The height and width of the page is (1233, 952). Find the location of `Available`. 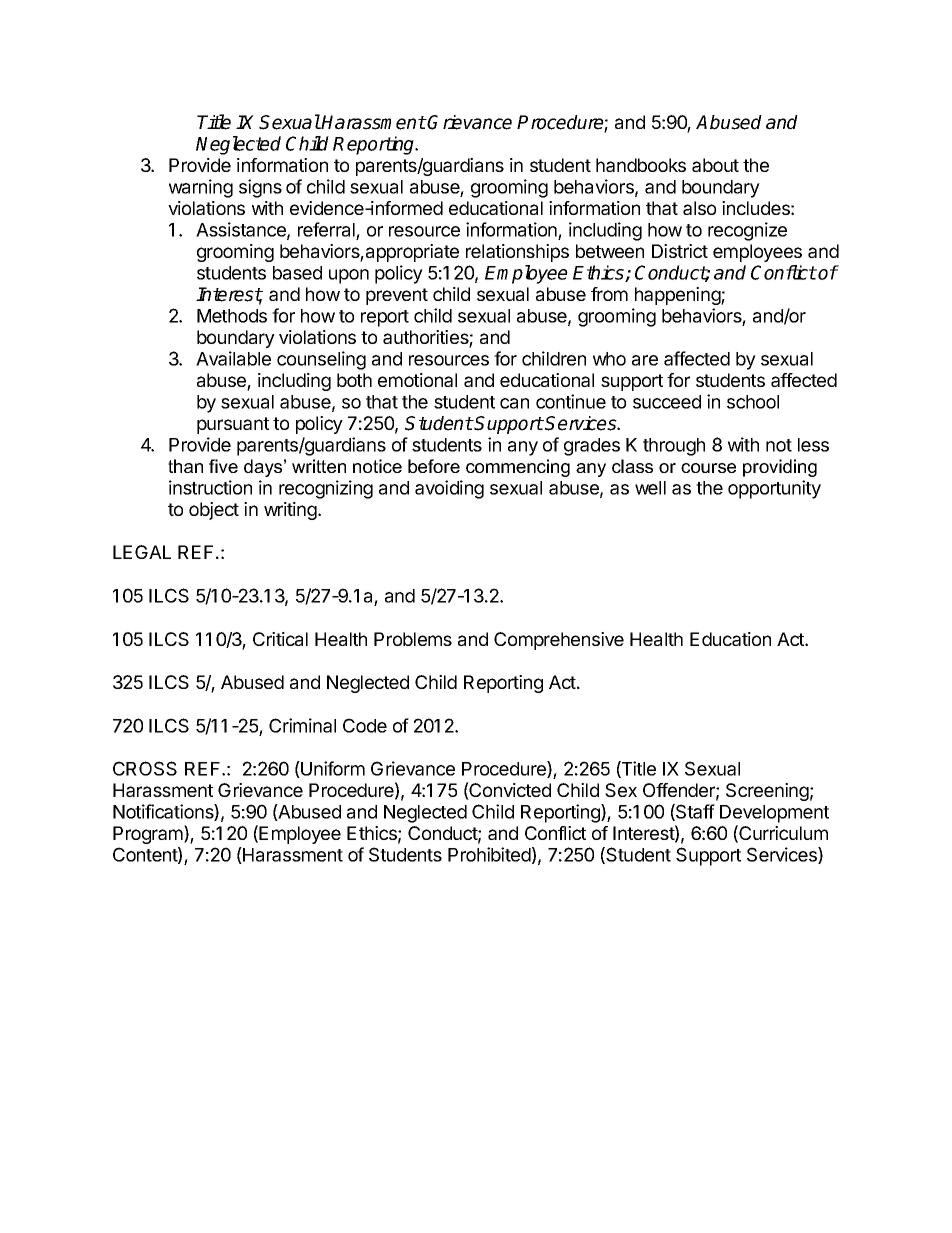

Available is located at coordinates (233, 358).
